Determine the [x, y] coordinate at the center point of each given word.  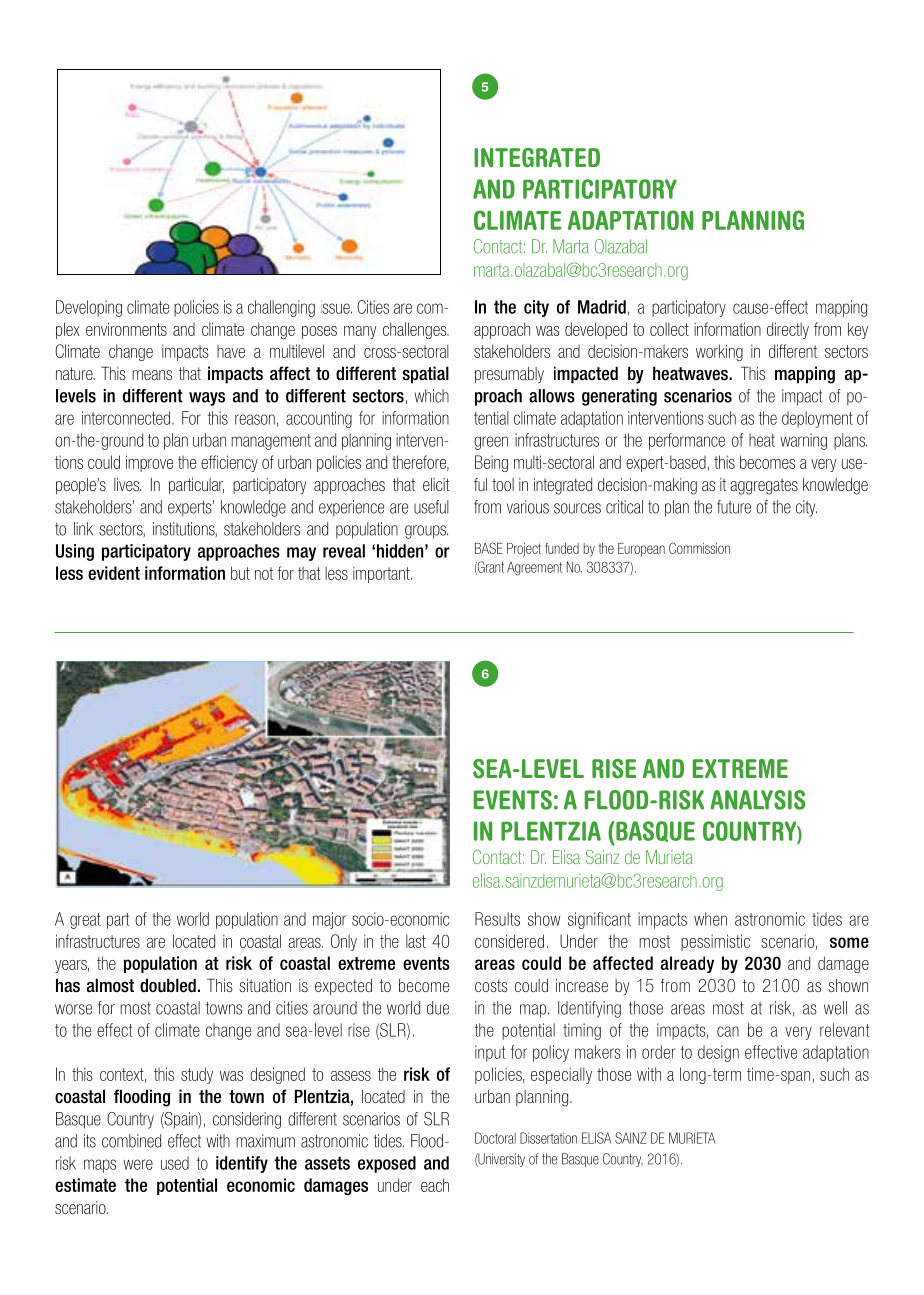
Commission [699, 548]
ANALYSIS [757, 800]
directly [788, 330]
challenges [416, 330]
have [231, 351]
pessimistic [715, 942]
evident [114, 573]
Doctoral [495, 1138]
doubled [168, 985]
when [710, 919]
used [175, 1163]
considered [509, 941]
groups [426, 532]
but [240, 573]
